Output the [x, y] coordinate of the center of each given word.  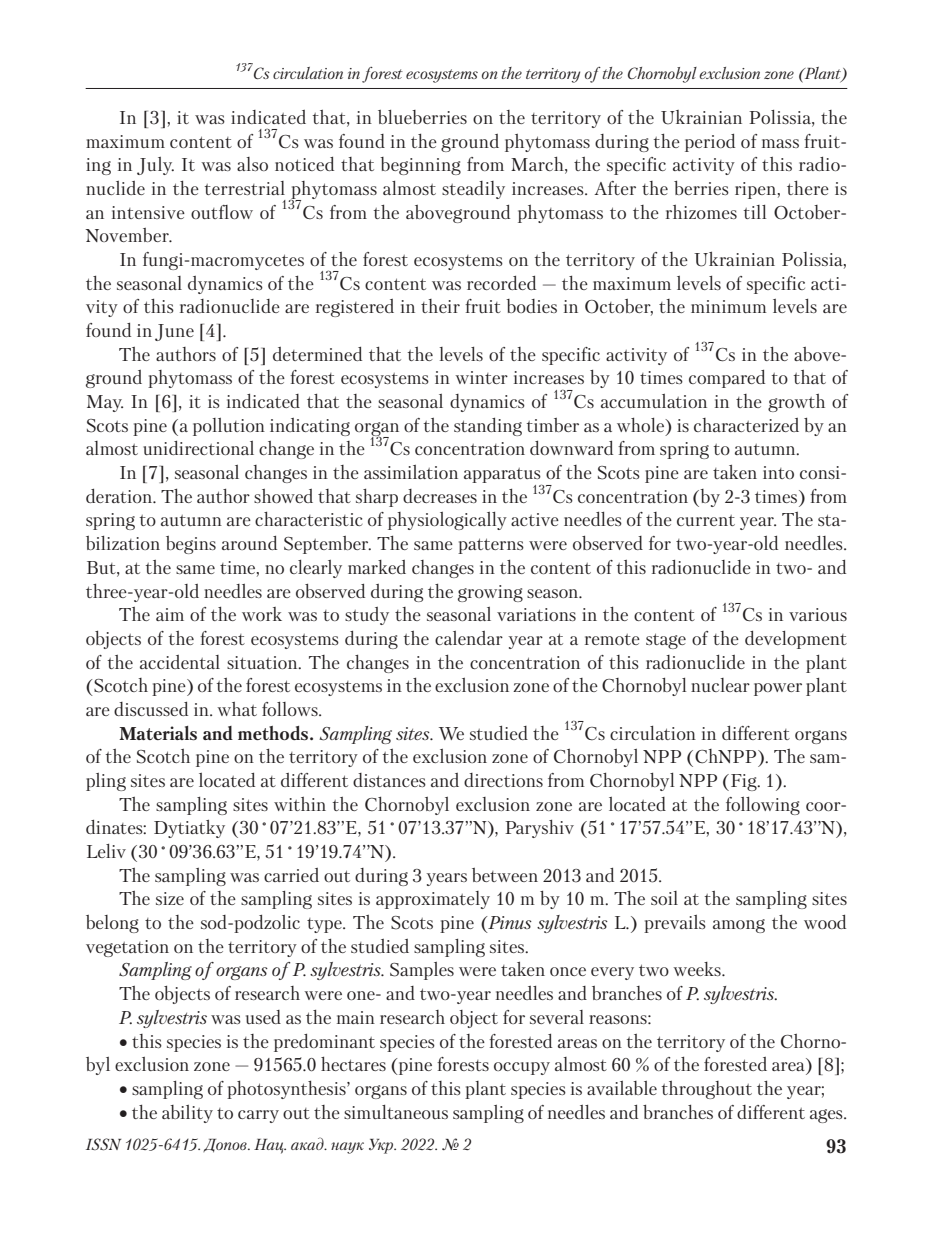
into [778, 472]
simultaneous [396, 1112]
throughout [707, 1090]
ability [187, 1114]
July [155, 166]
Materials [158, 733]
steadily [473, 190]
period [710, 143]
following [763, 806]
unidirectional [198, 448]
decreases [440, 496]
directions [503, 780]
